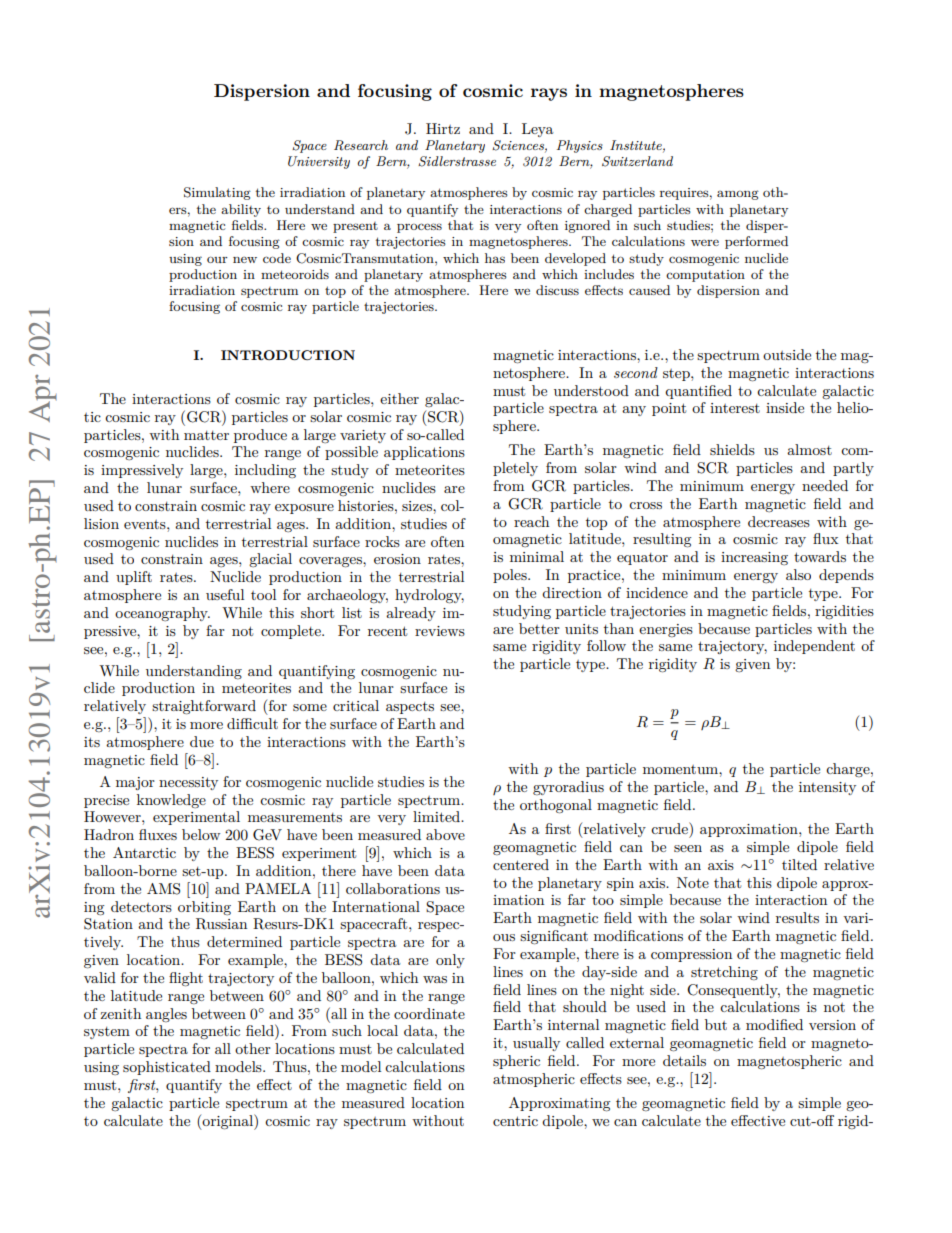  What do you see at coordinates (166, 1015) in the screenshot?
I see `angles` at bounding box center [166, 1015].
